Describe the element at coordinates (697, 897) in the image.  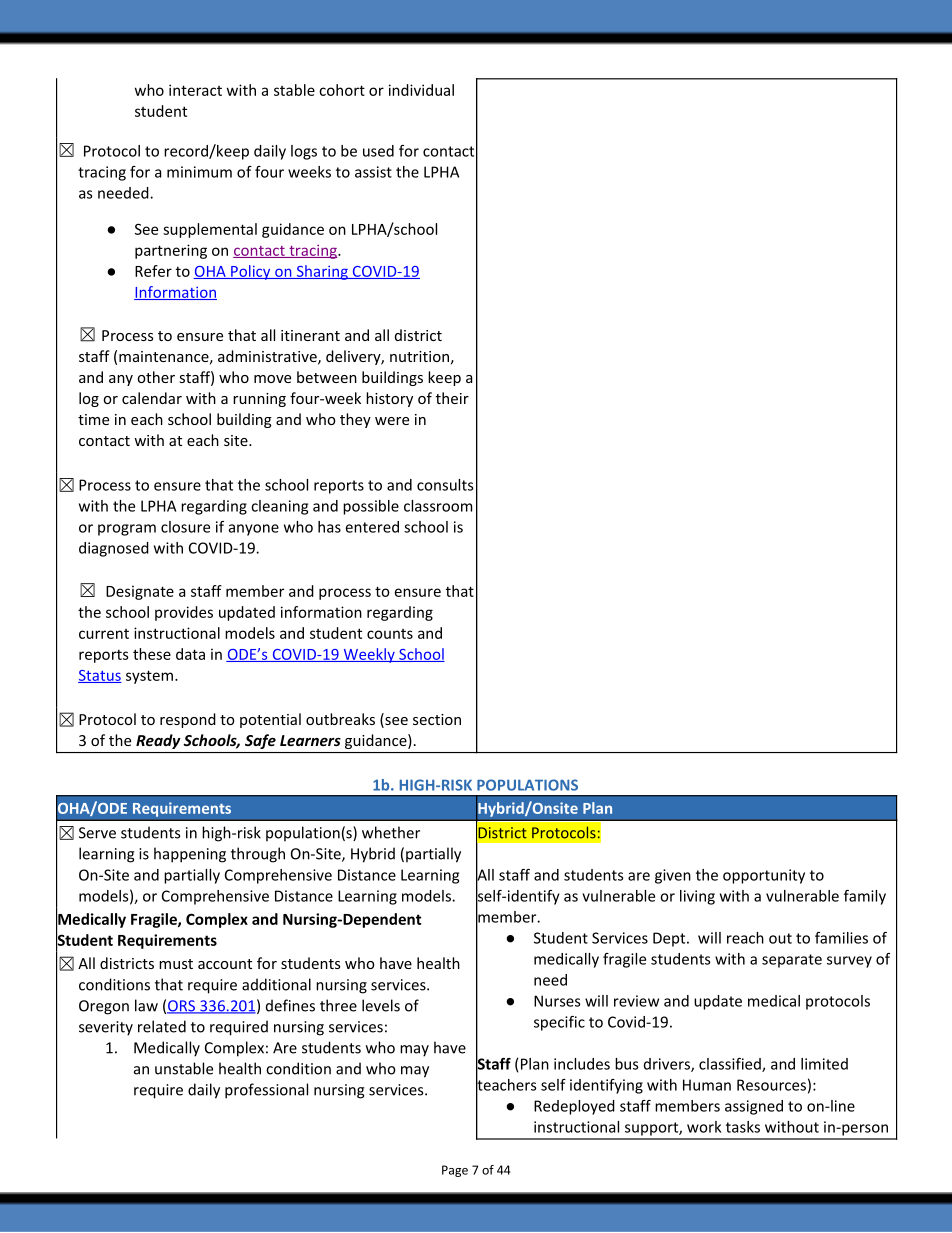
I see `living` at that location.
